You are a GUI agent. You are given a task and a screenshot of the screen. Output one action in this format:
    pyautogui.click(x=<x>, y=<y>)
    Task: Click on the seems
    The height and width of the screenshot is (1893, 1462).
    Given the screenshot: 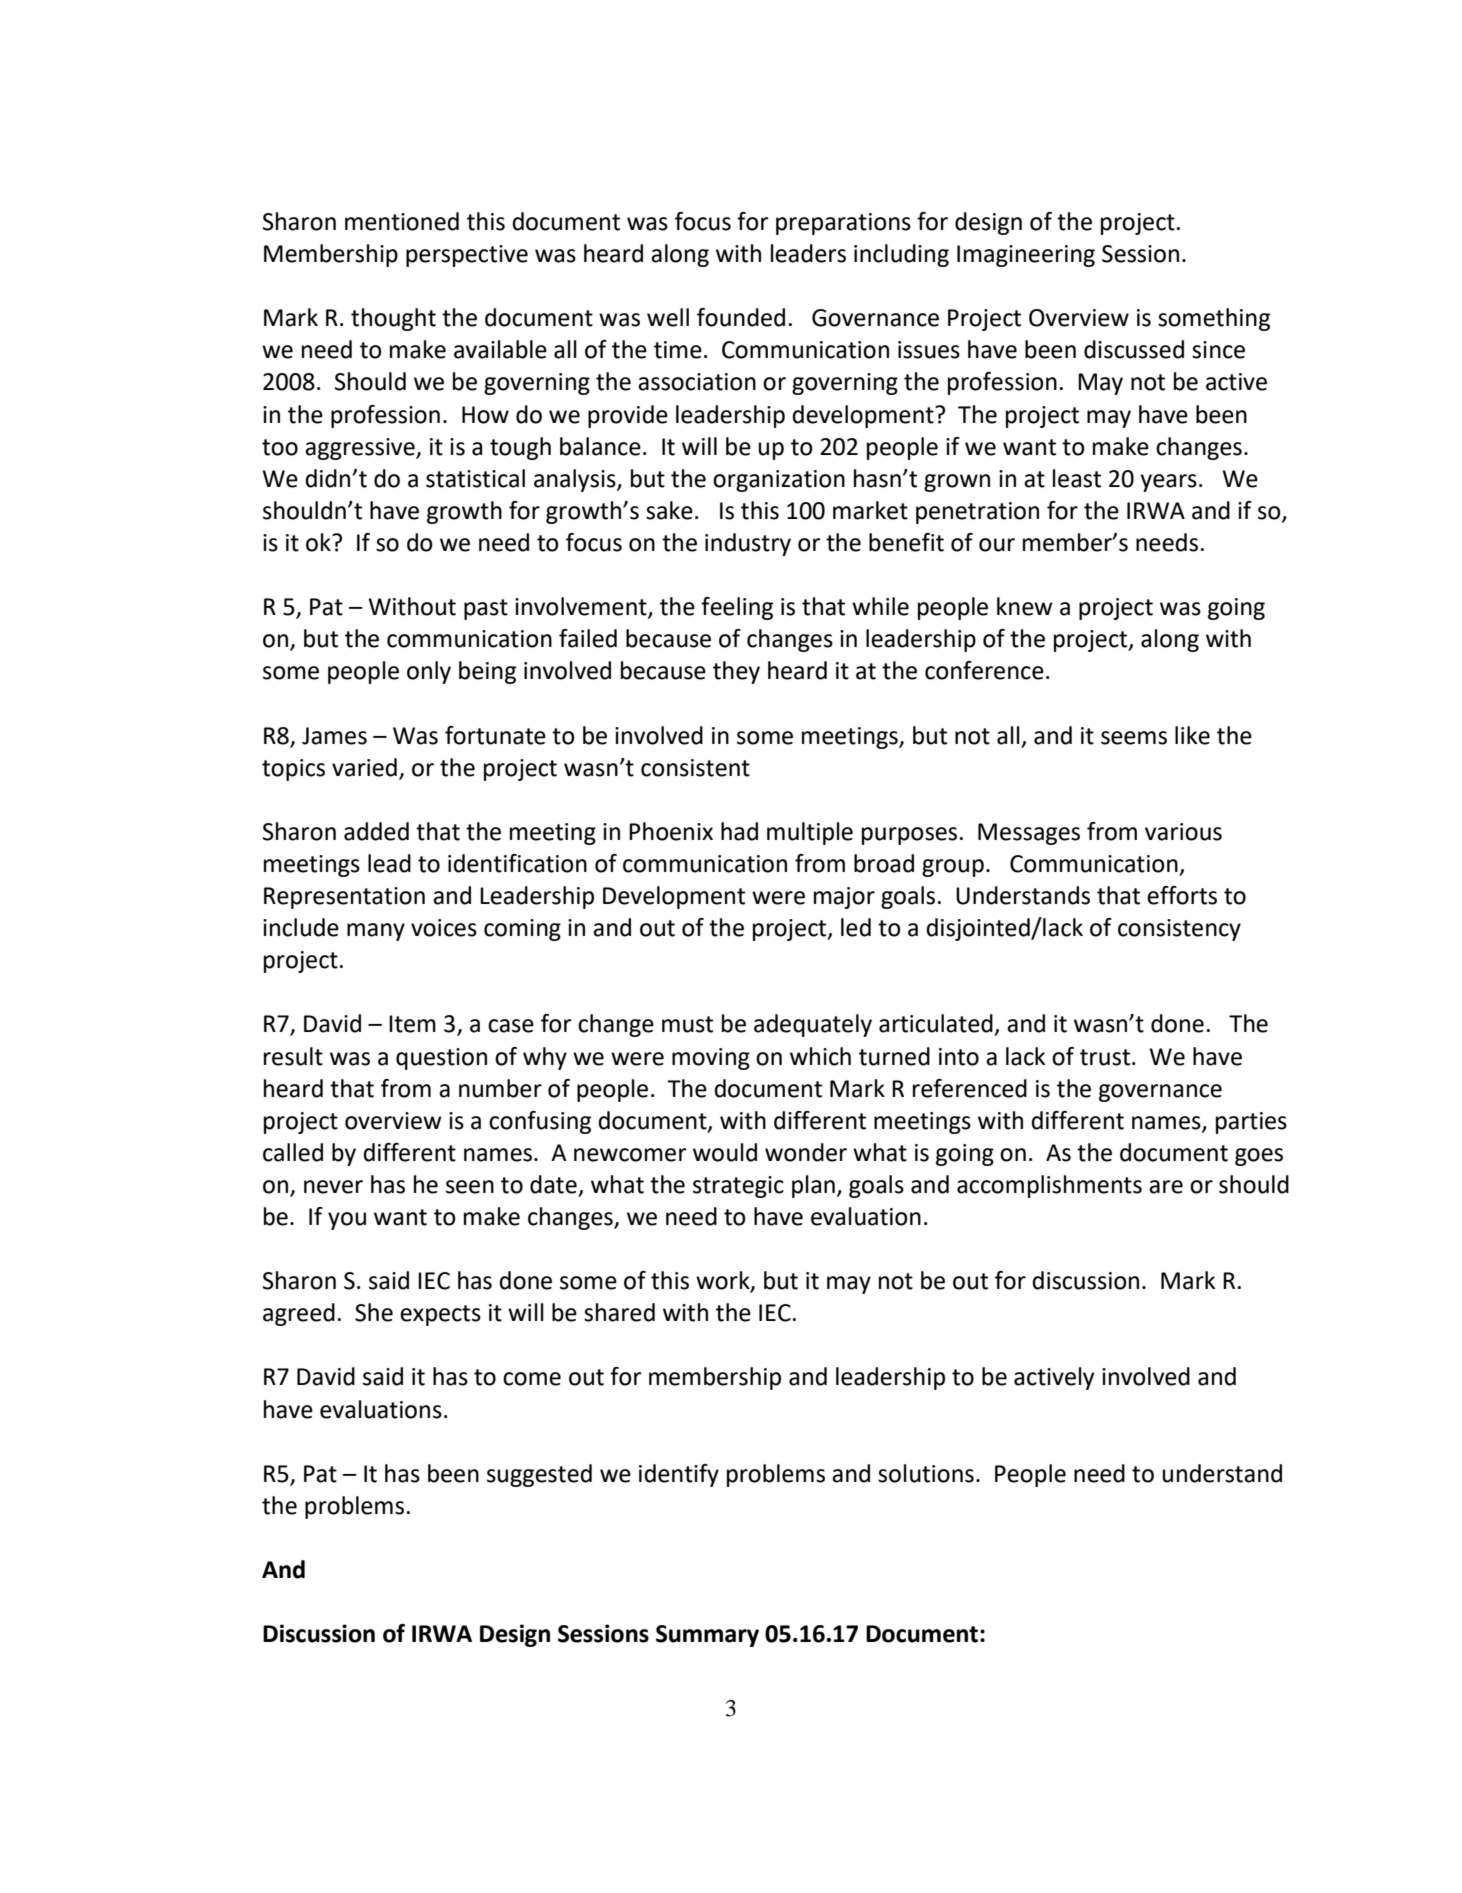 What is the action you would take?
    pyautogui.click(x=1134, y=738)
